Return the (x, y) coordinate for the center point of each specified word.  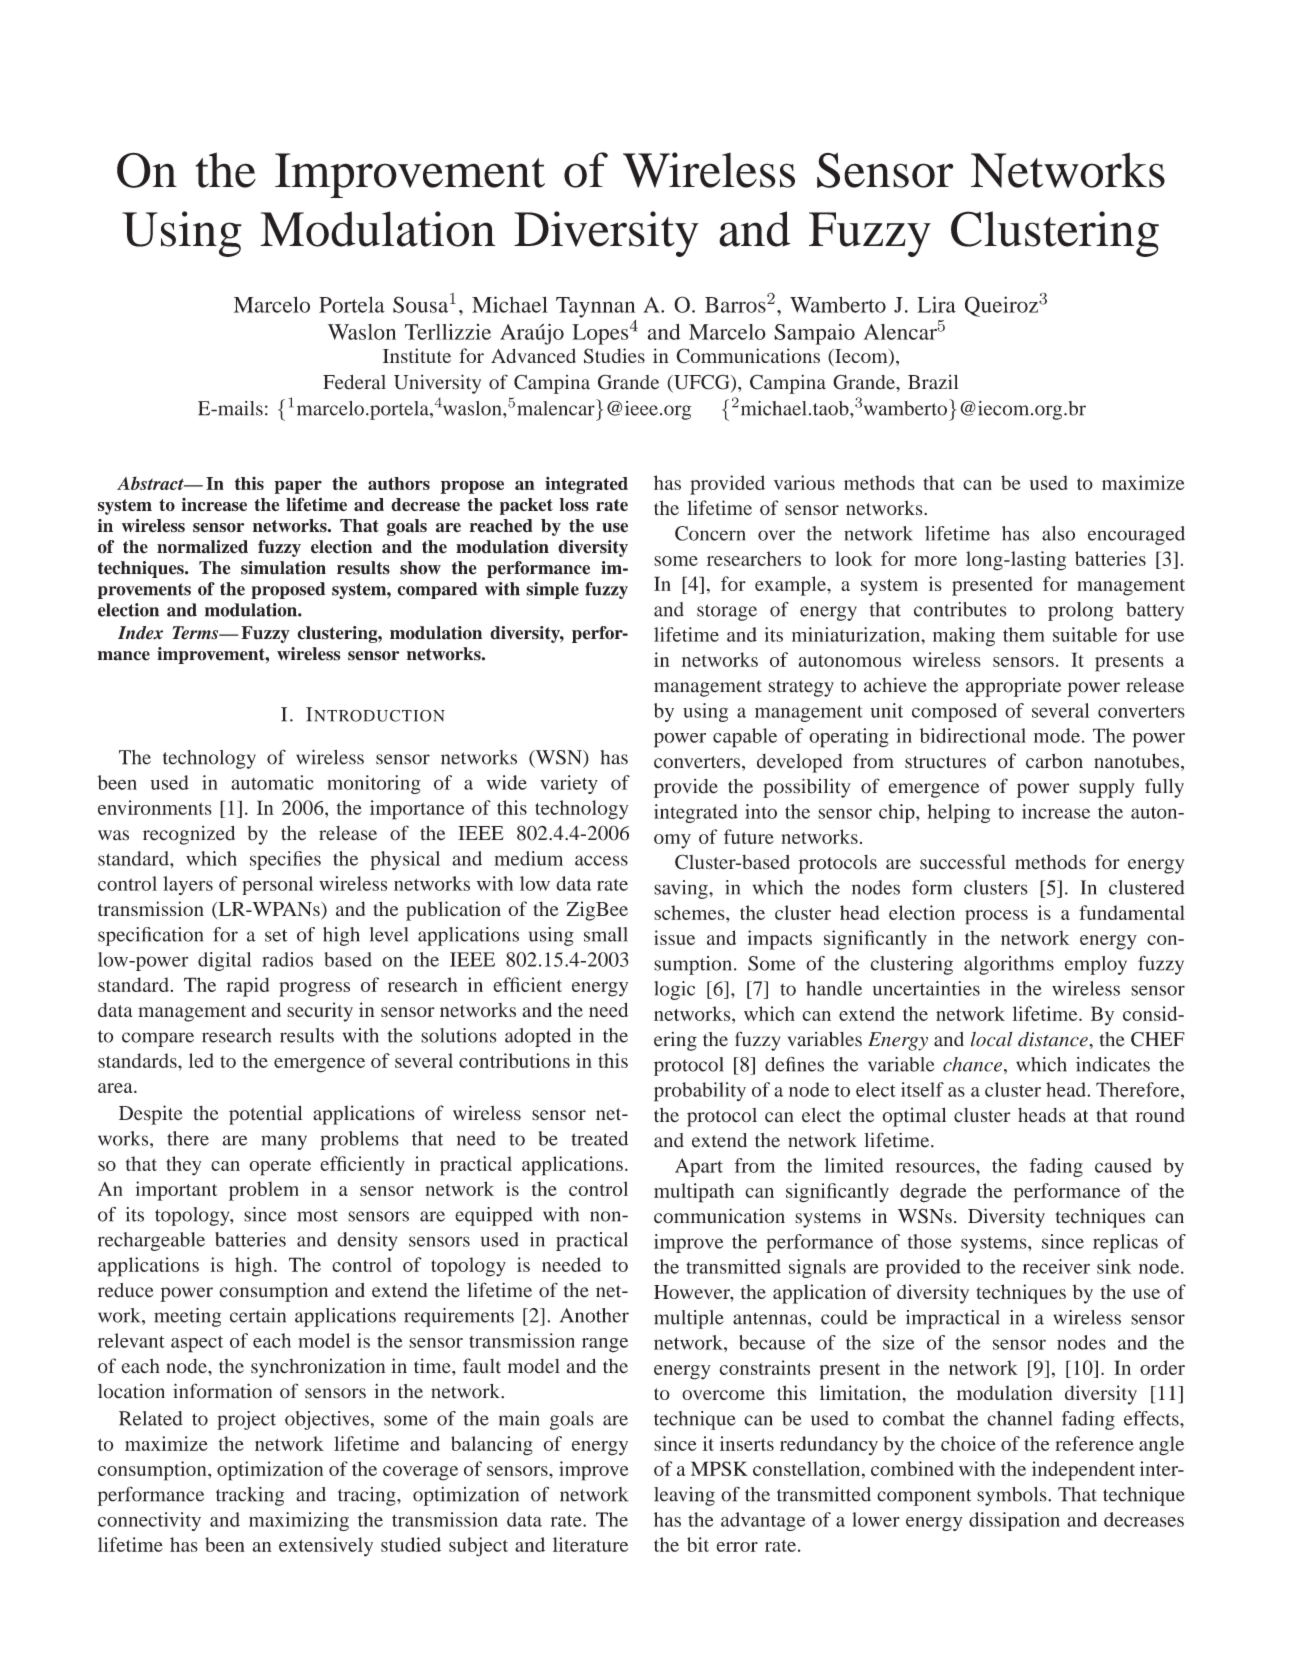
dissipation (1014, 1521)
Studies (614, 356)
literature (590, 1544)
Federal (354, 382)
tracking (250, 1496)
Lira (936, 304)
